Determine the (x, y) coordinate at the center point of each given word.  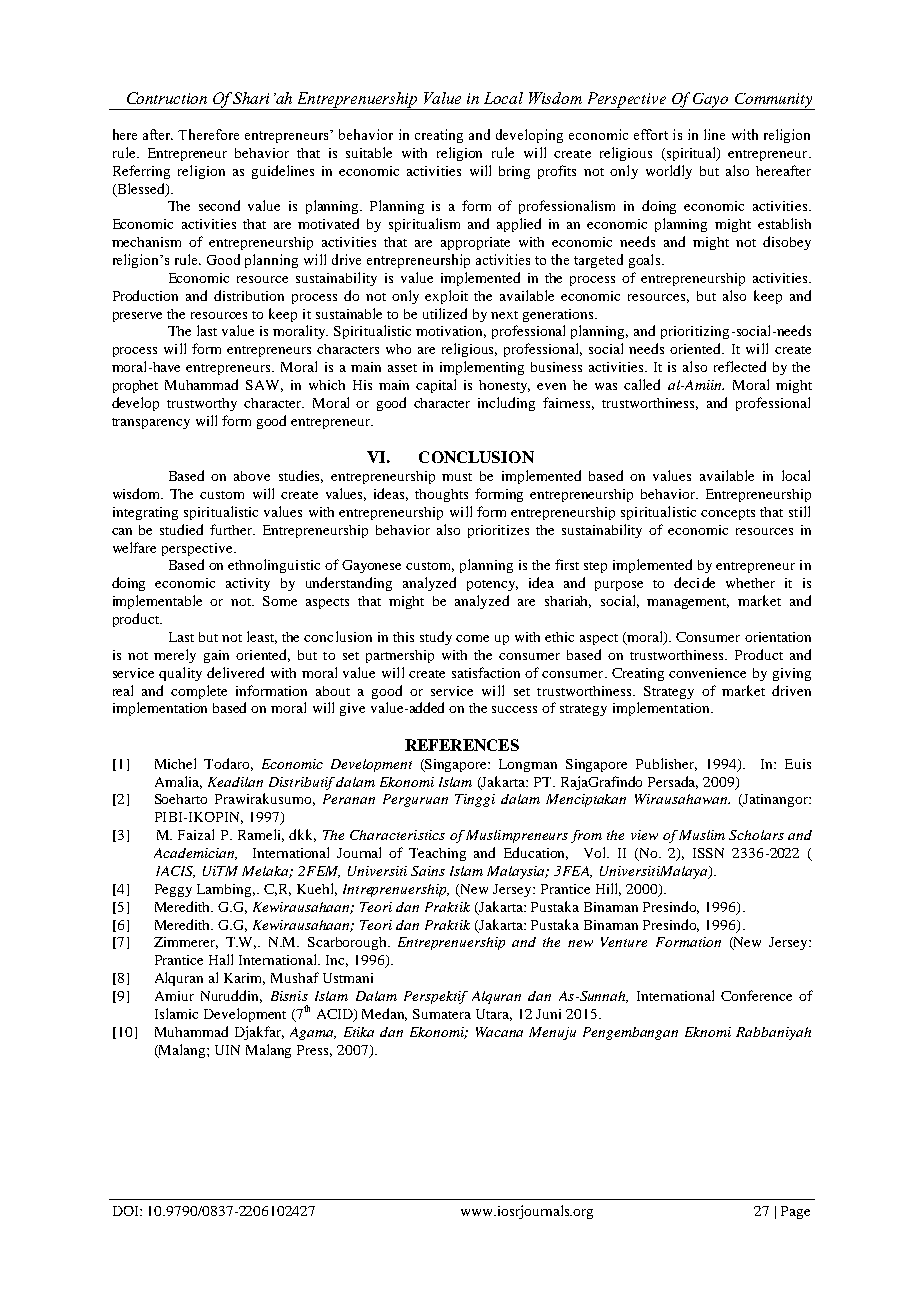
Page (795, 1212)
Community (773, 101)
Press (314, 1051)
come (472, 638)
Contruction (167, 98)
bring (514, 172)
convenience (707, 673)
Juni (548, 1014)
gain (216, 656)
